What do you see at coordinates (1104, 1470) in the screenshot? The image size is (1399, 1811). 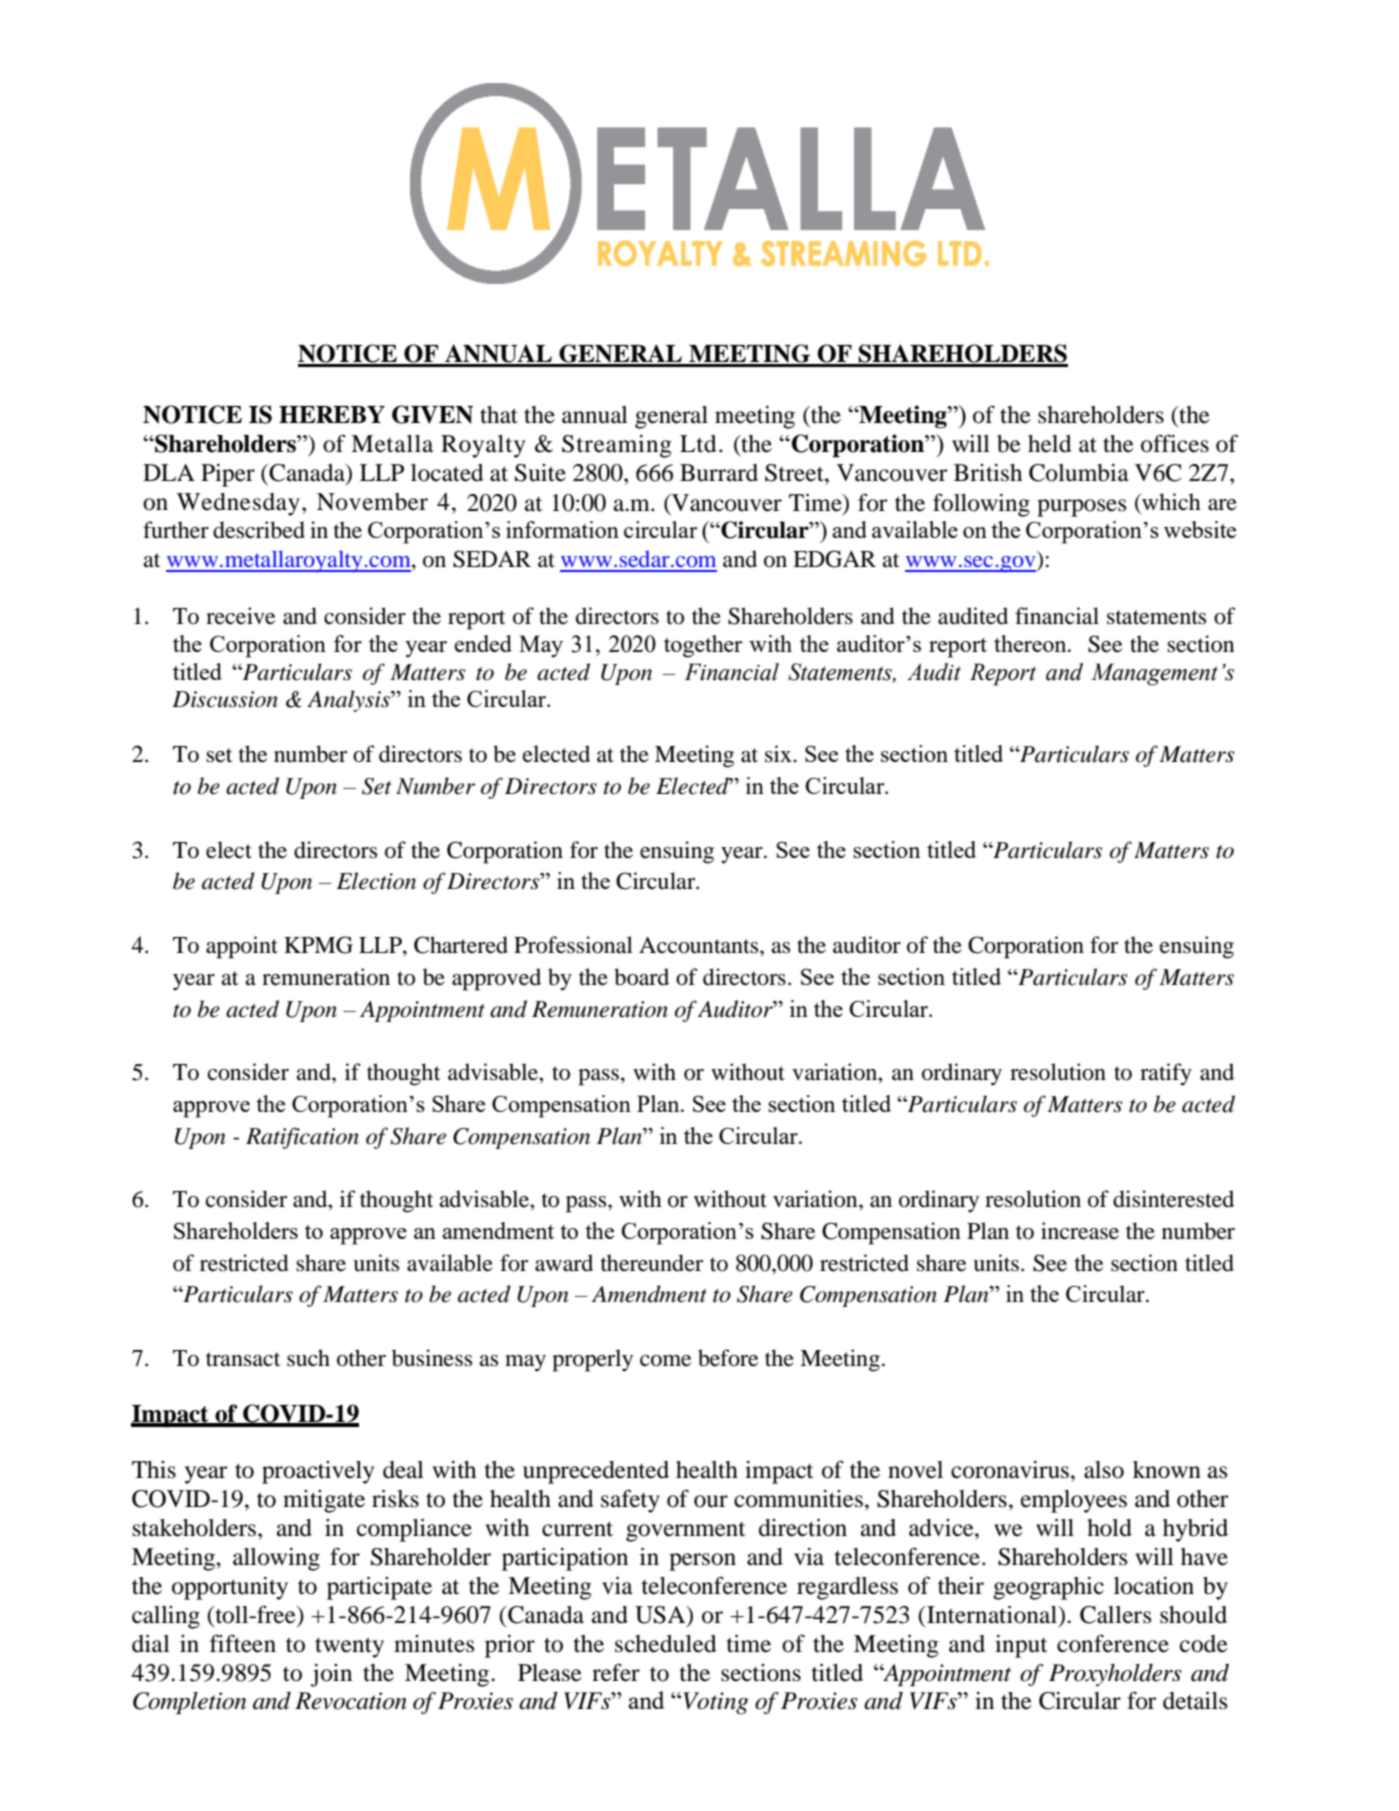 I see `also` at bounding box center [1104, 1470].
